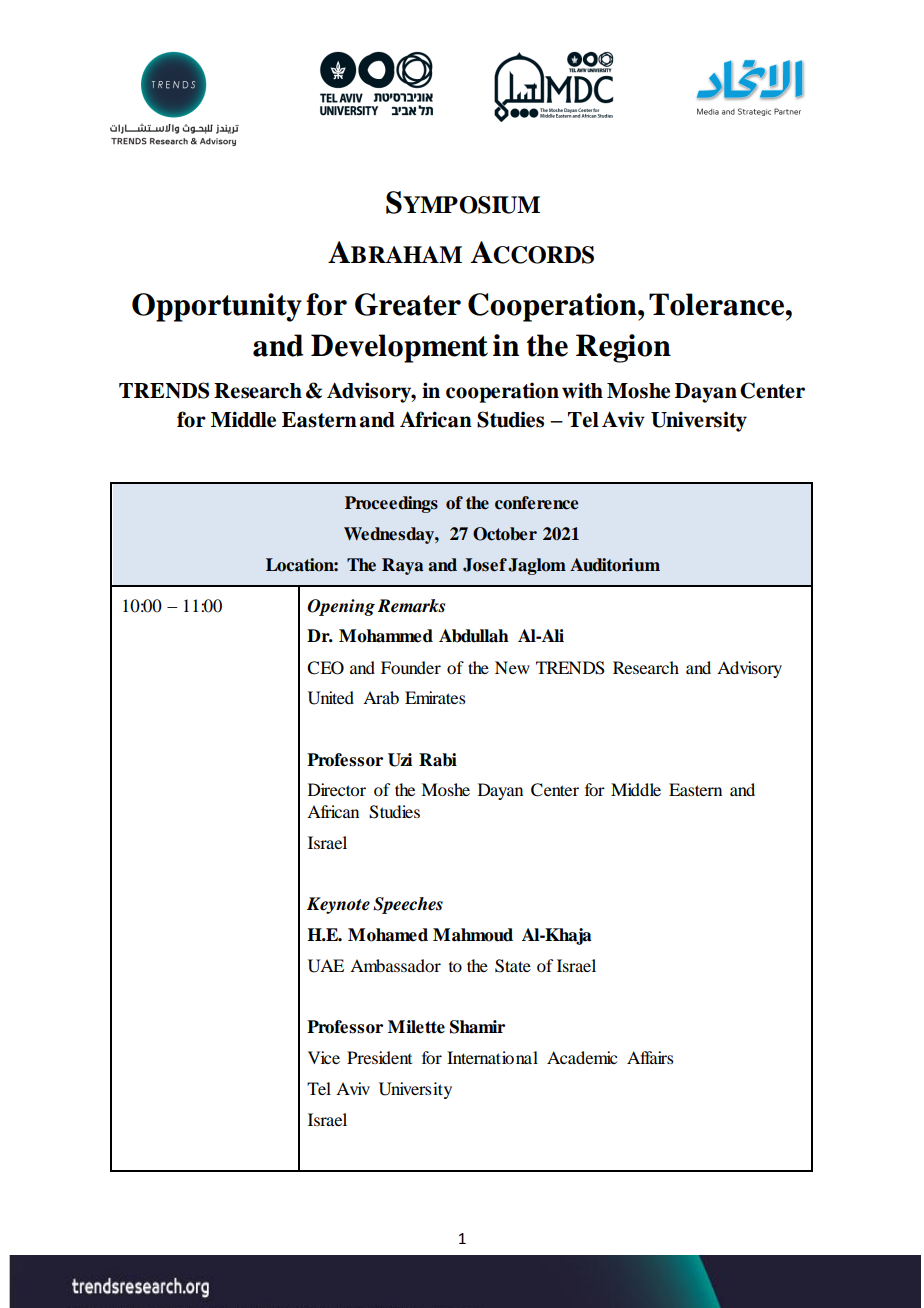 Image resolution: width=924 pixels, height=1308 pixels. I want to click on New, so click(512, 667).
